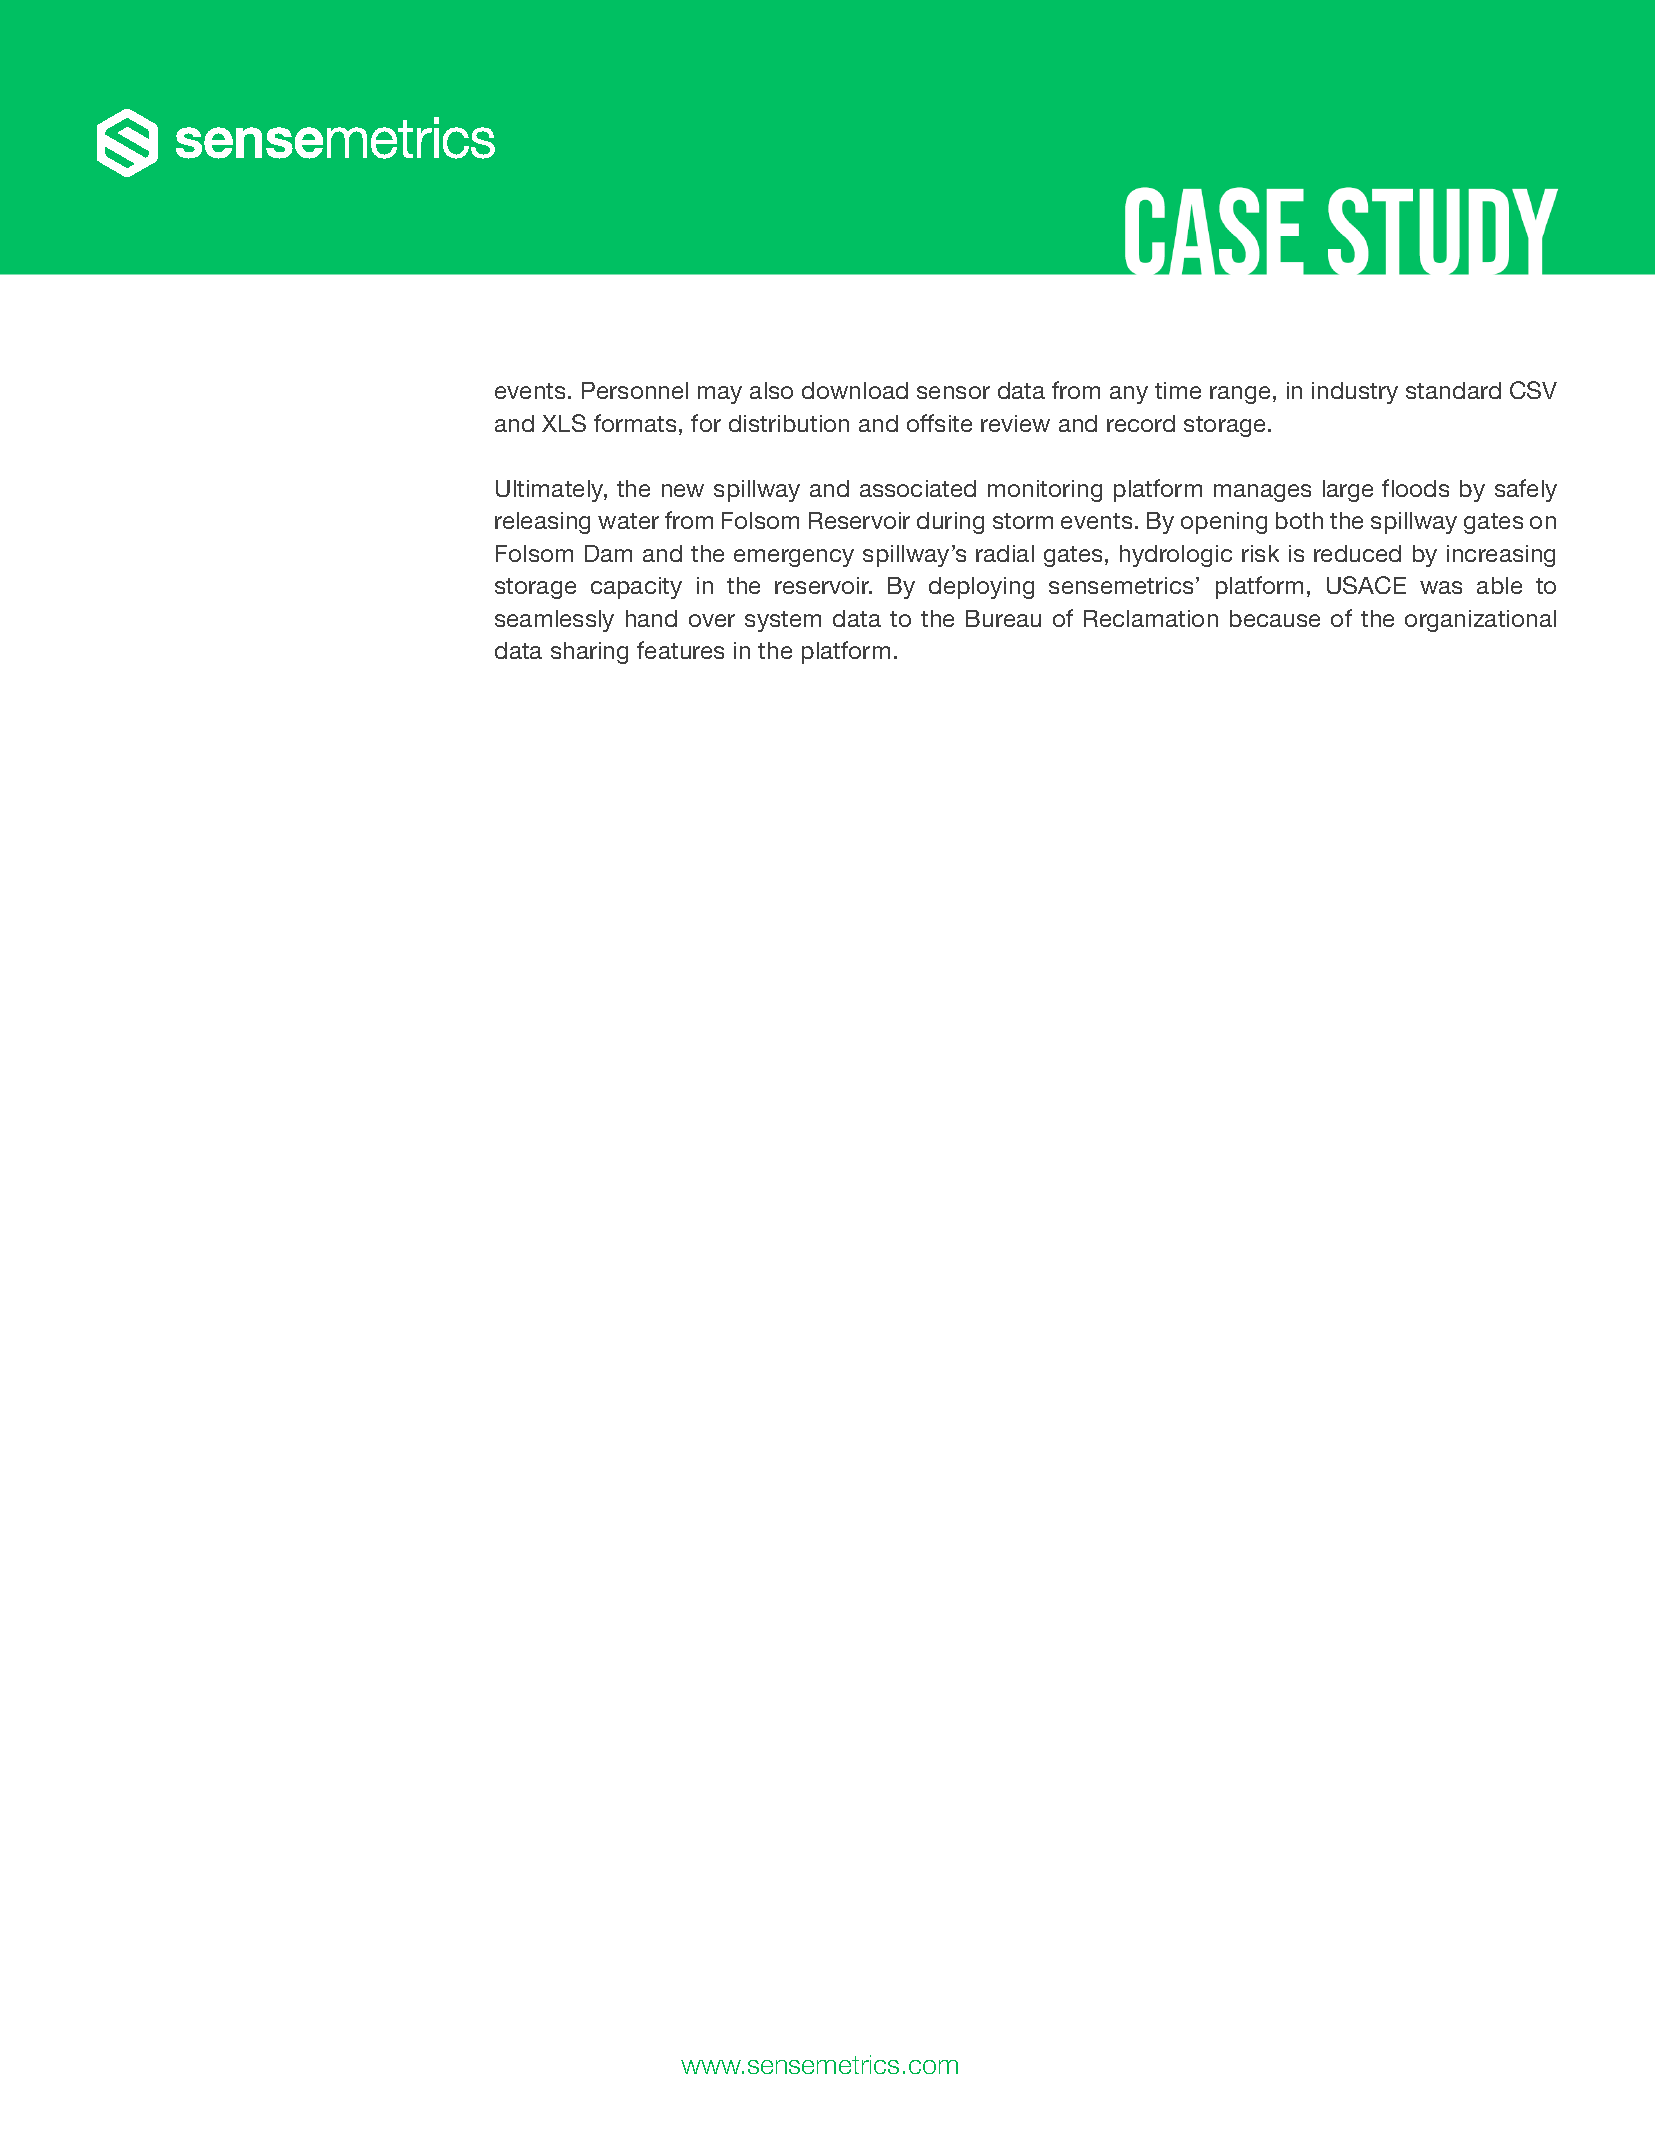 This document has width=1655, height=2142. I want to click on any, so click(1129, 395).
